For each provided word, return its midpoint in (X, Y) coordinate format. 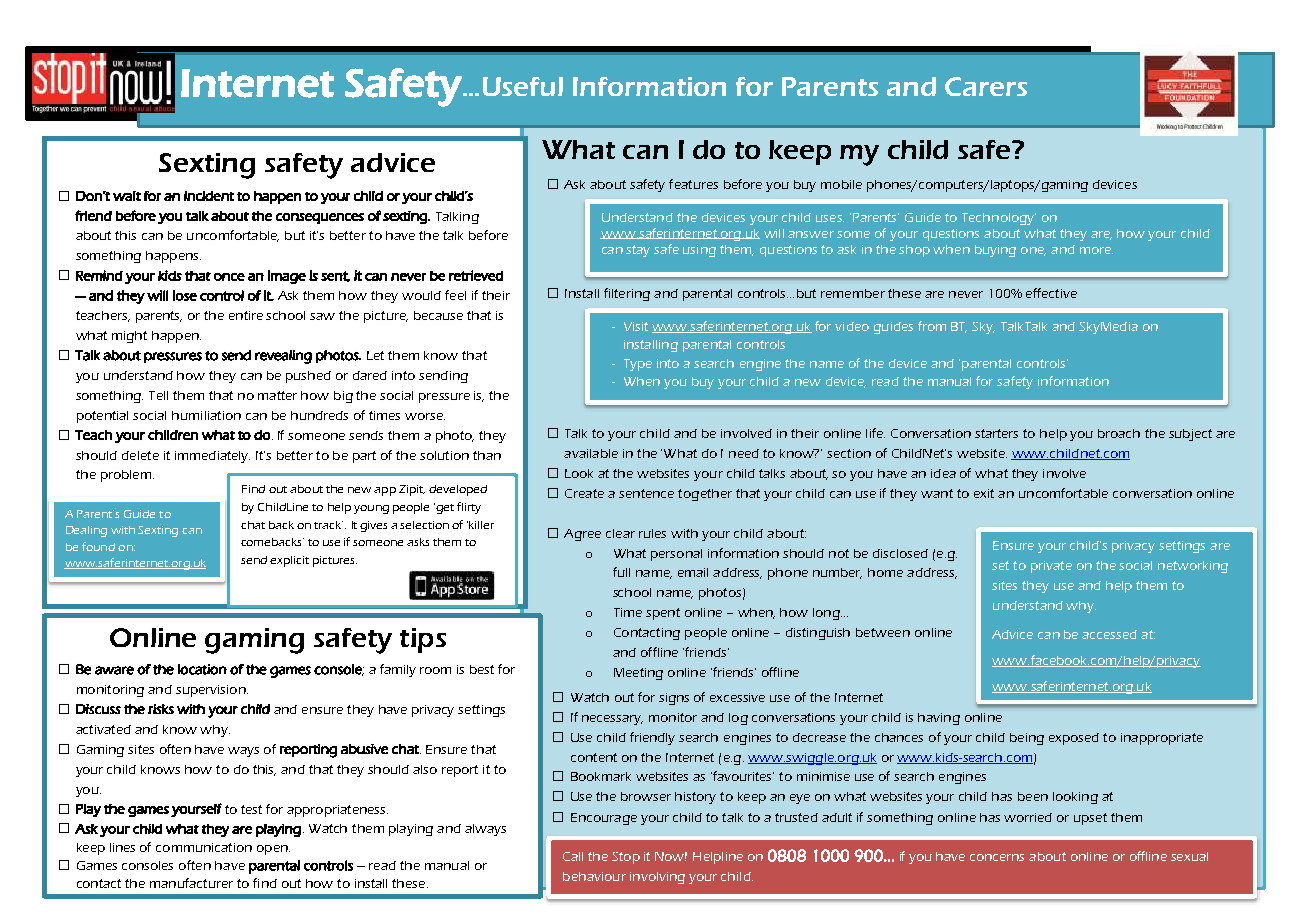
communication (204, 847)
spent (663, 614)
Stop (626, 858)
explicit (289, 561)
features (693, 184)
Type (638, 365)
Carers (986, 86)
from (932, 326)
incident (209, 196)
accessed (1109, 634)
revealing (283, 357)
